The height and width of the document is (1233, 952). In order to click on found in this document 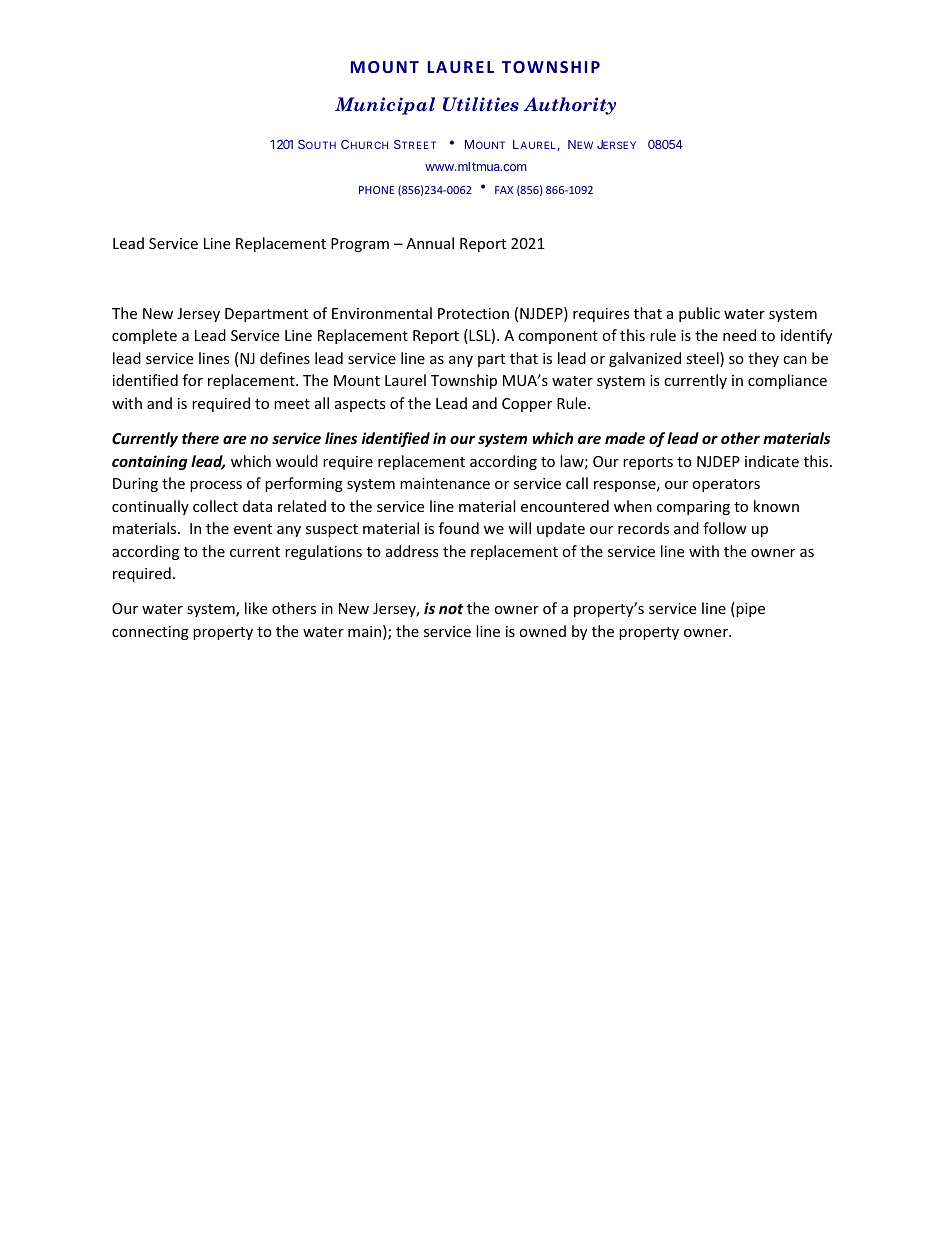, I will do `click(459, 528)`.
